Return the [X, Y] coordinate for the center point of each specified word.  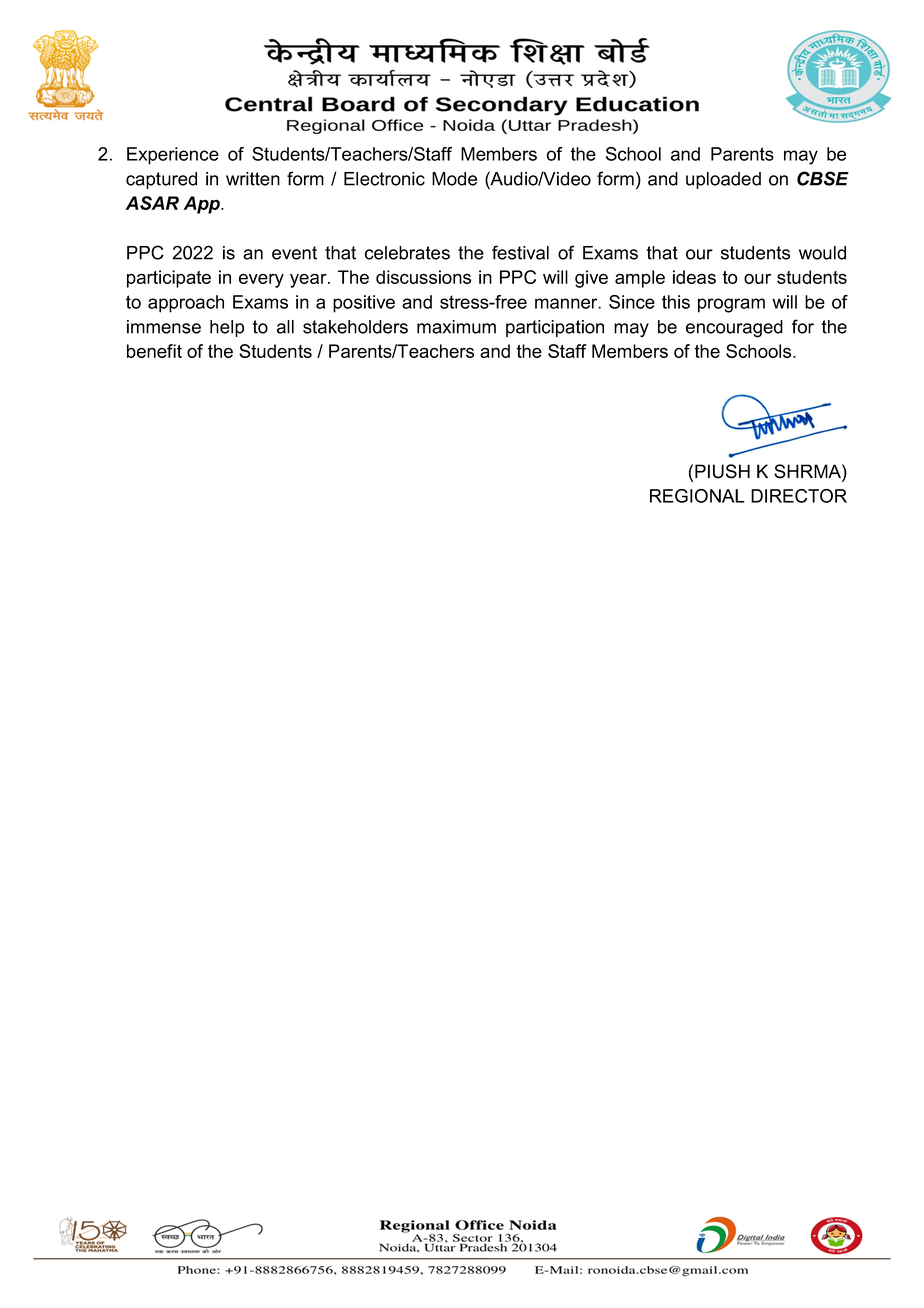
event [294, 253]
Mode [454, 179]
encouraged [734, 329]
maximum [456, 327]
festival [520, 252]
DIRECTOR [799, 496]
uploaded [723, 180]
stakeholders [355, 327]
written [253, 179]
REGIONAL [697, 496]
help [227, 328]
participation [555, 328]
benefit [154, 351]
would [822, 253]
